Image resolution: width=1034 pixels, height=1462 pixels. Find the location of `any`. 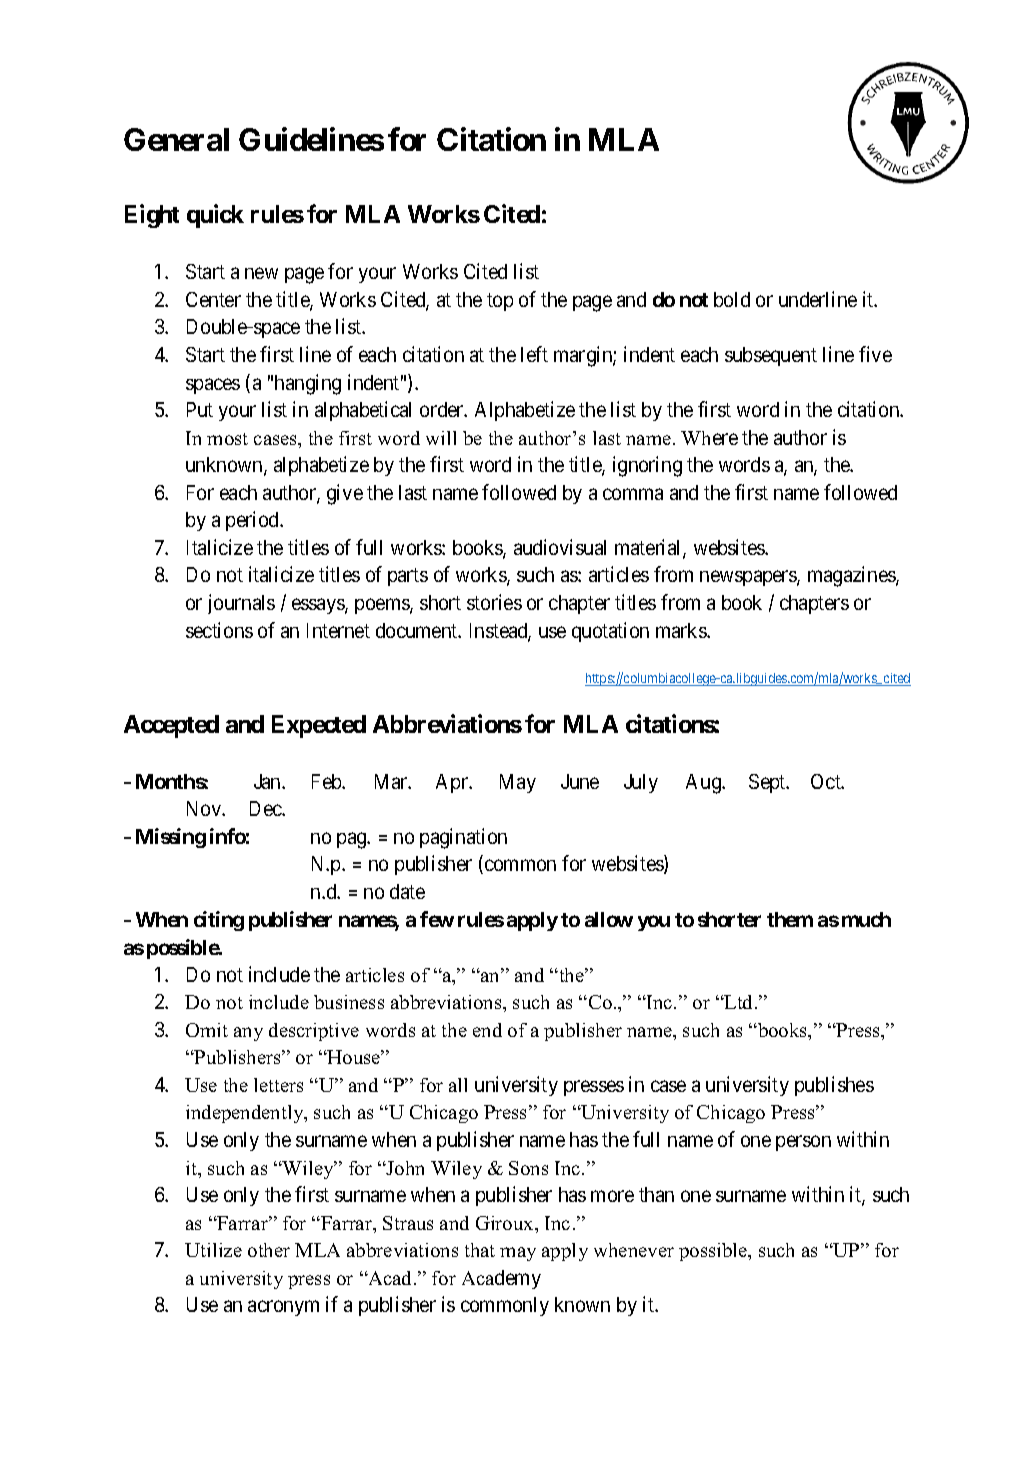

any is located at coordinates (248, 1034).
